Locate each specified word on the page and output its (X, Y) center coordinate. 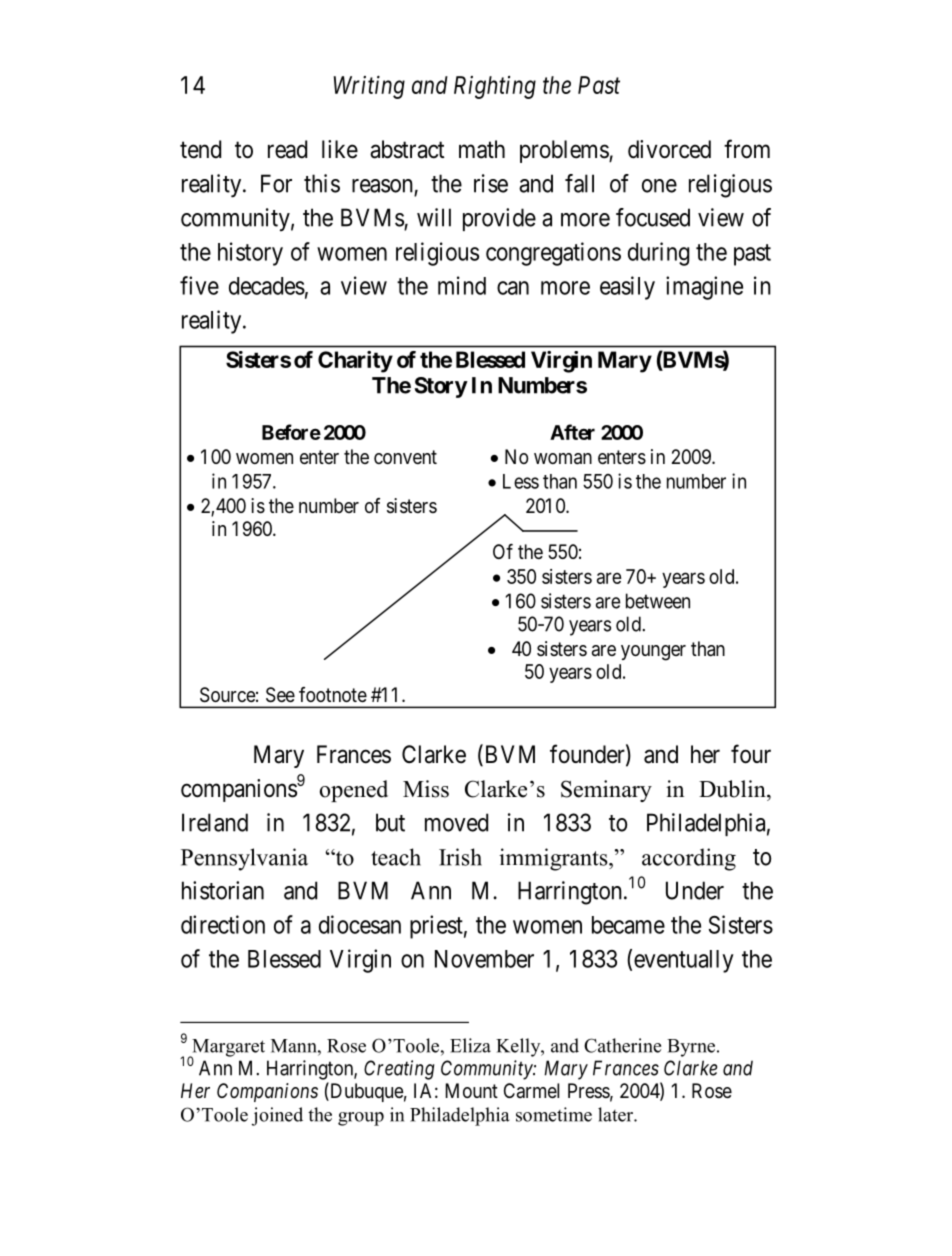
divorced (669, 149)
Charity (355, 362)
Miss (426, 789)
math (482, 149)
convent (405, 457)
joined (277, 1116)
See (280, 695)
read (287, 149)
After (572, 432)
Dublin (733, 789)
